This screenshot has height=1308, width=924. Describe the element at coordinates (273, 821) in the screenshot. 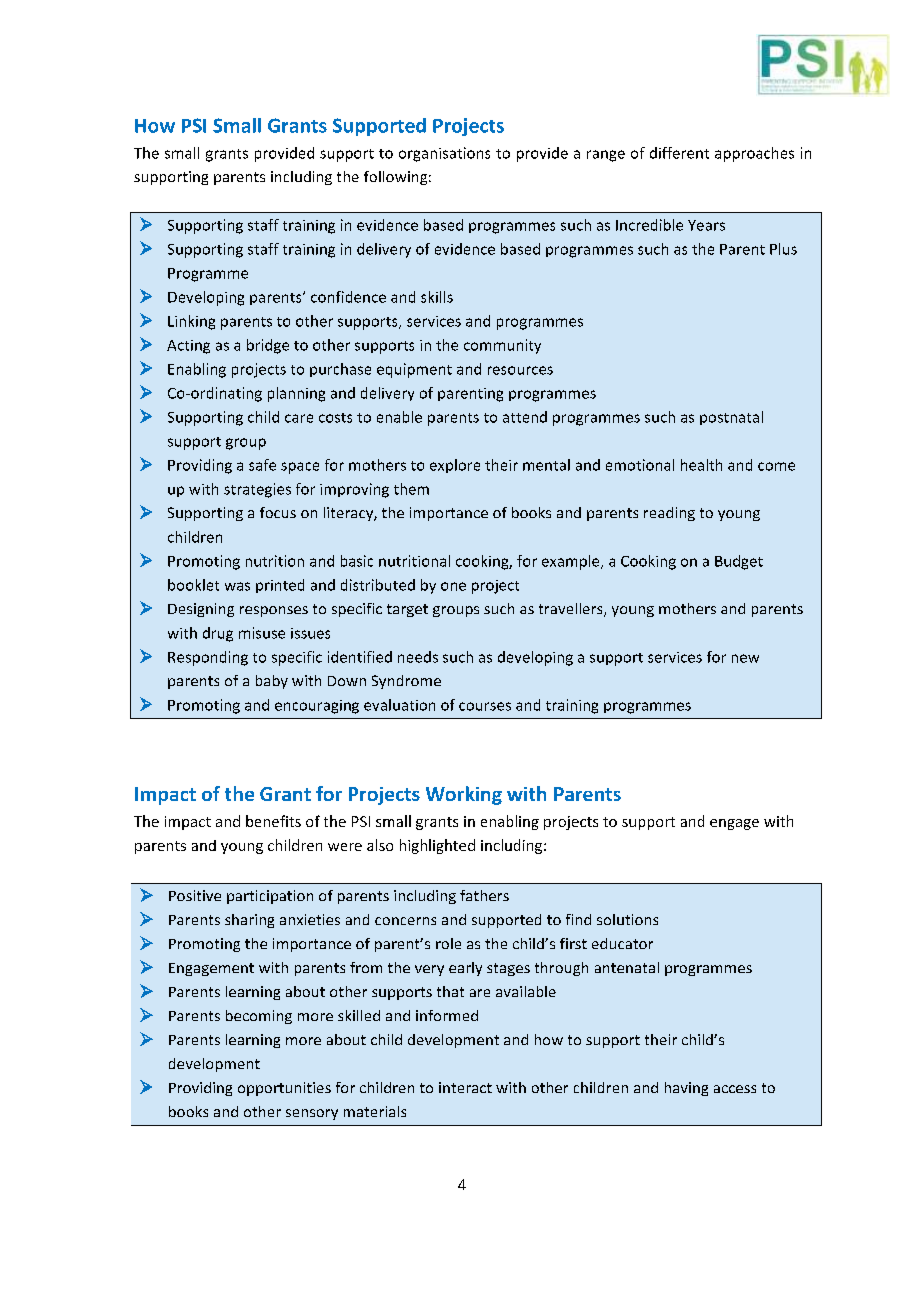

I see `benefits` at that location.
